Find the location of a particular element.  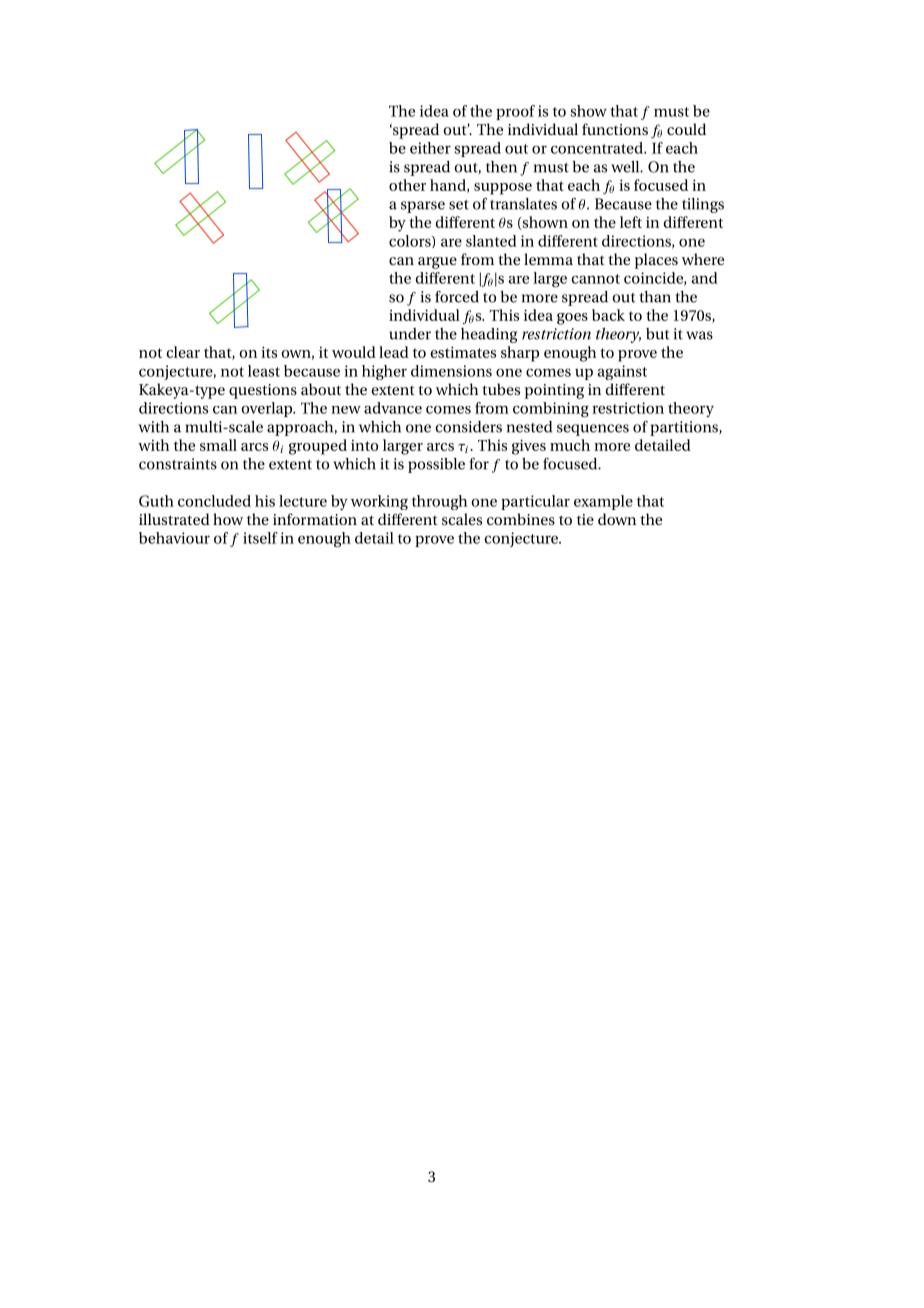

under is located at coordinates (410, 334).
